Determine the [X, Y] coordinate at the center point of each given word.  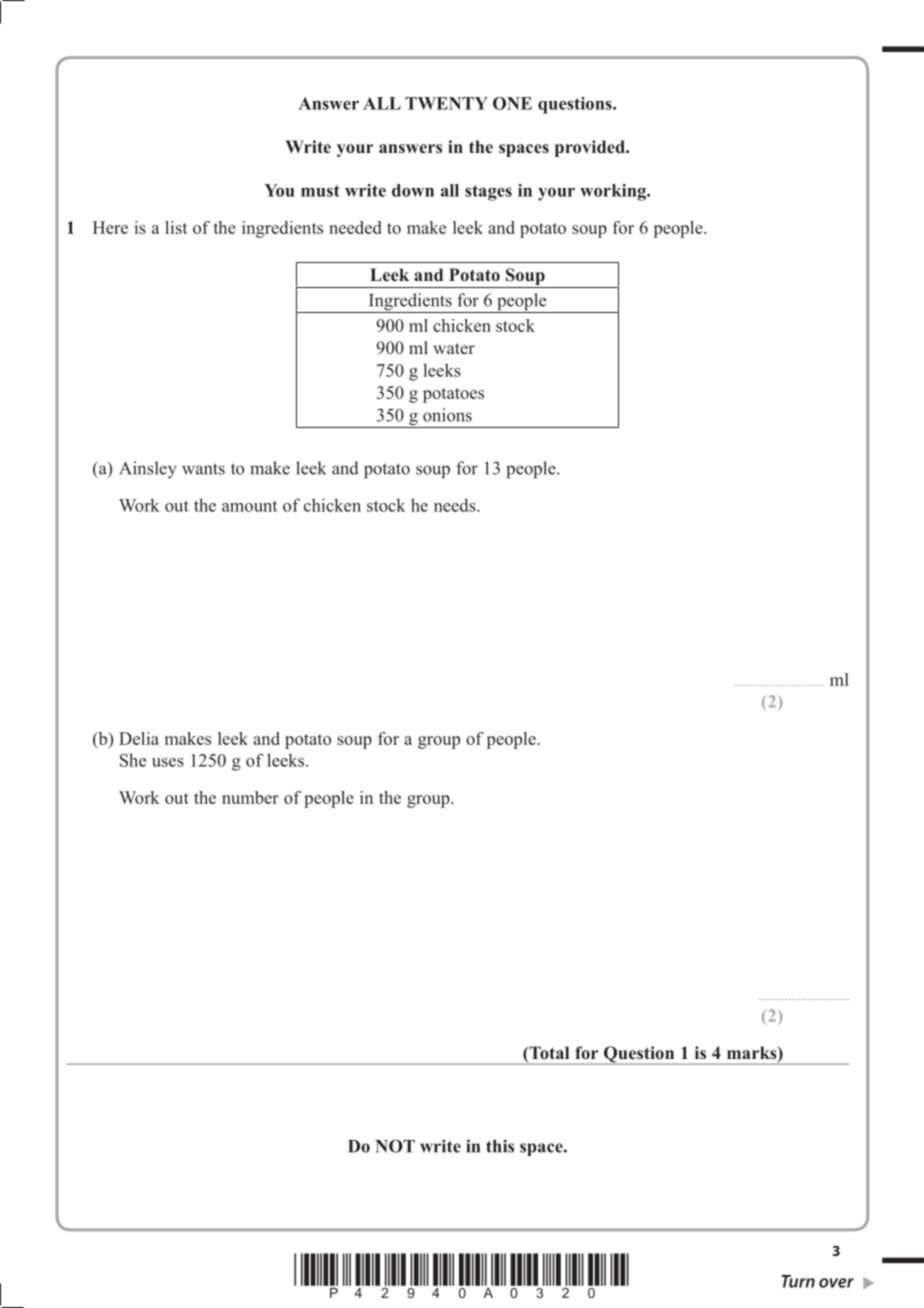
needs [456, 505]
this [500, 1146]
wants [203, 469]
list [176, 227]
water [454, 349]
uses [168, 762]
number [250, 797]
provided [591, 148]
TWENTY [446, 103]
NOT [395, 1146]
